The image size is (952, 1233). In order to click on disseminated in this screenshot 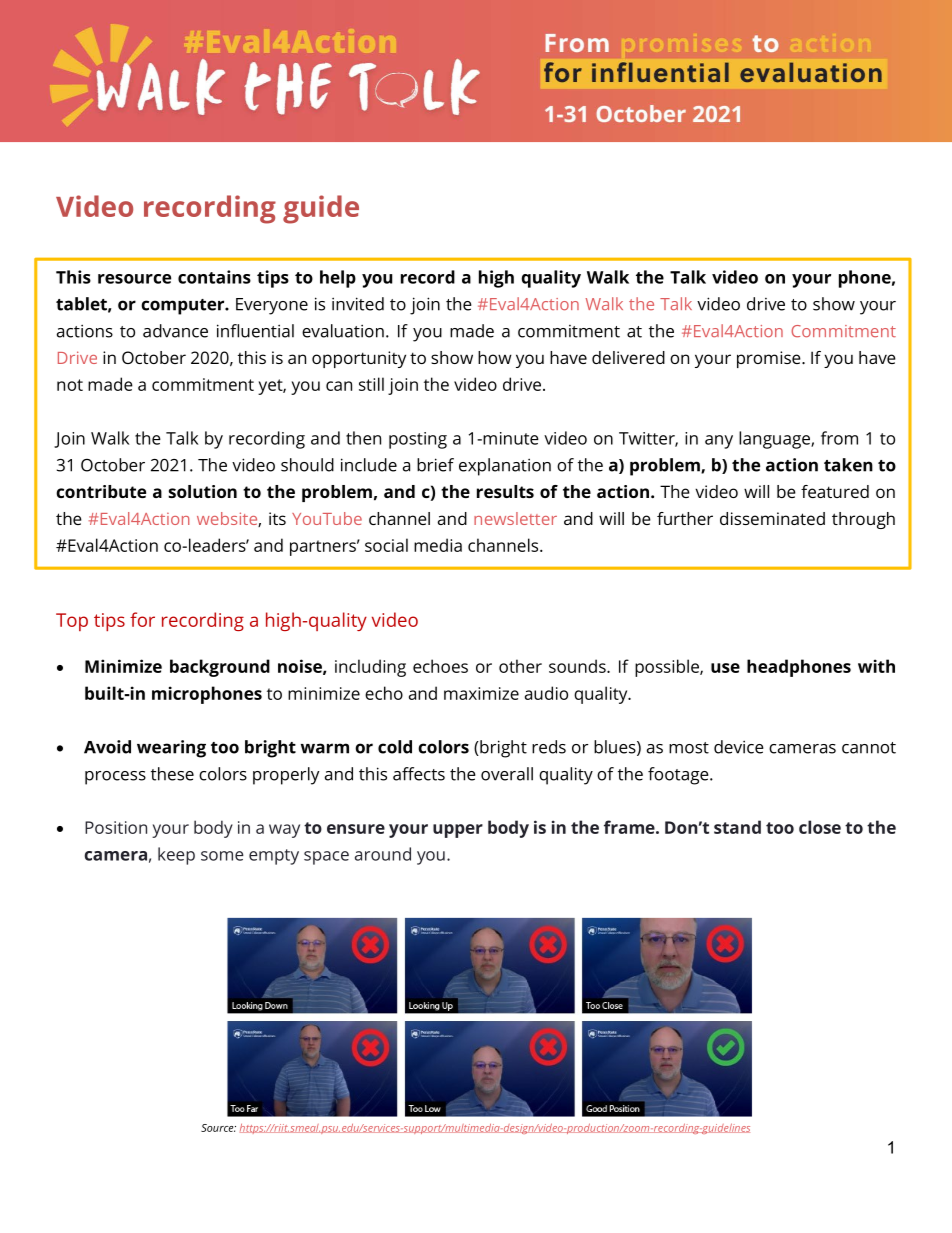, I will do `click(772, 518)`.
